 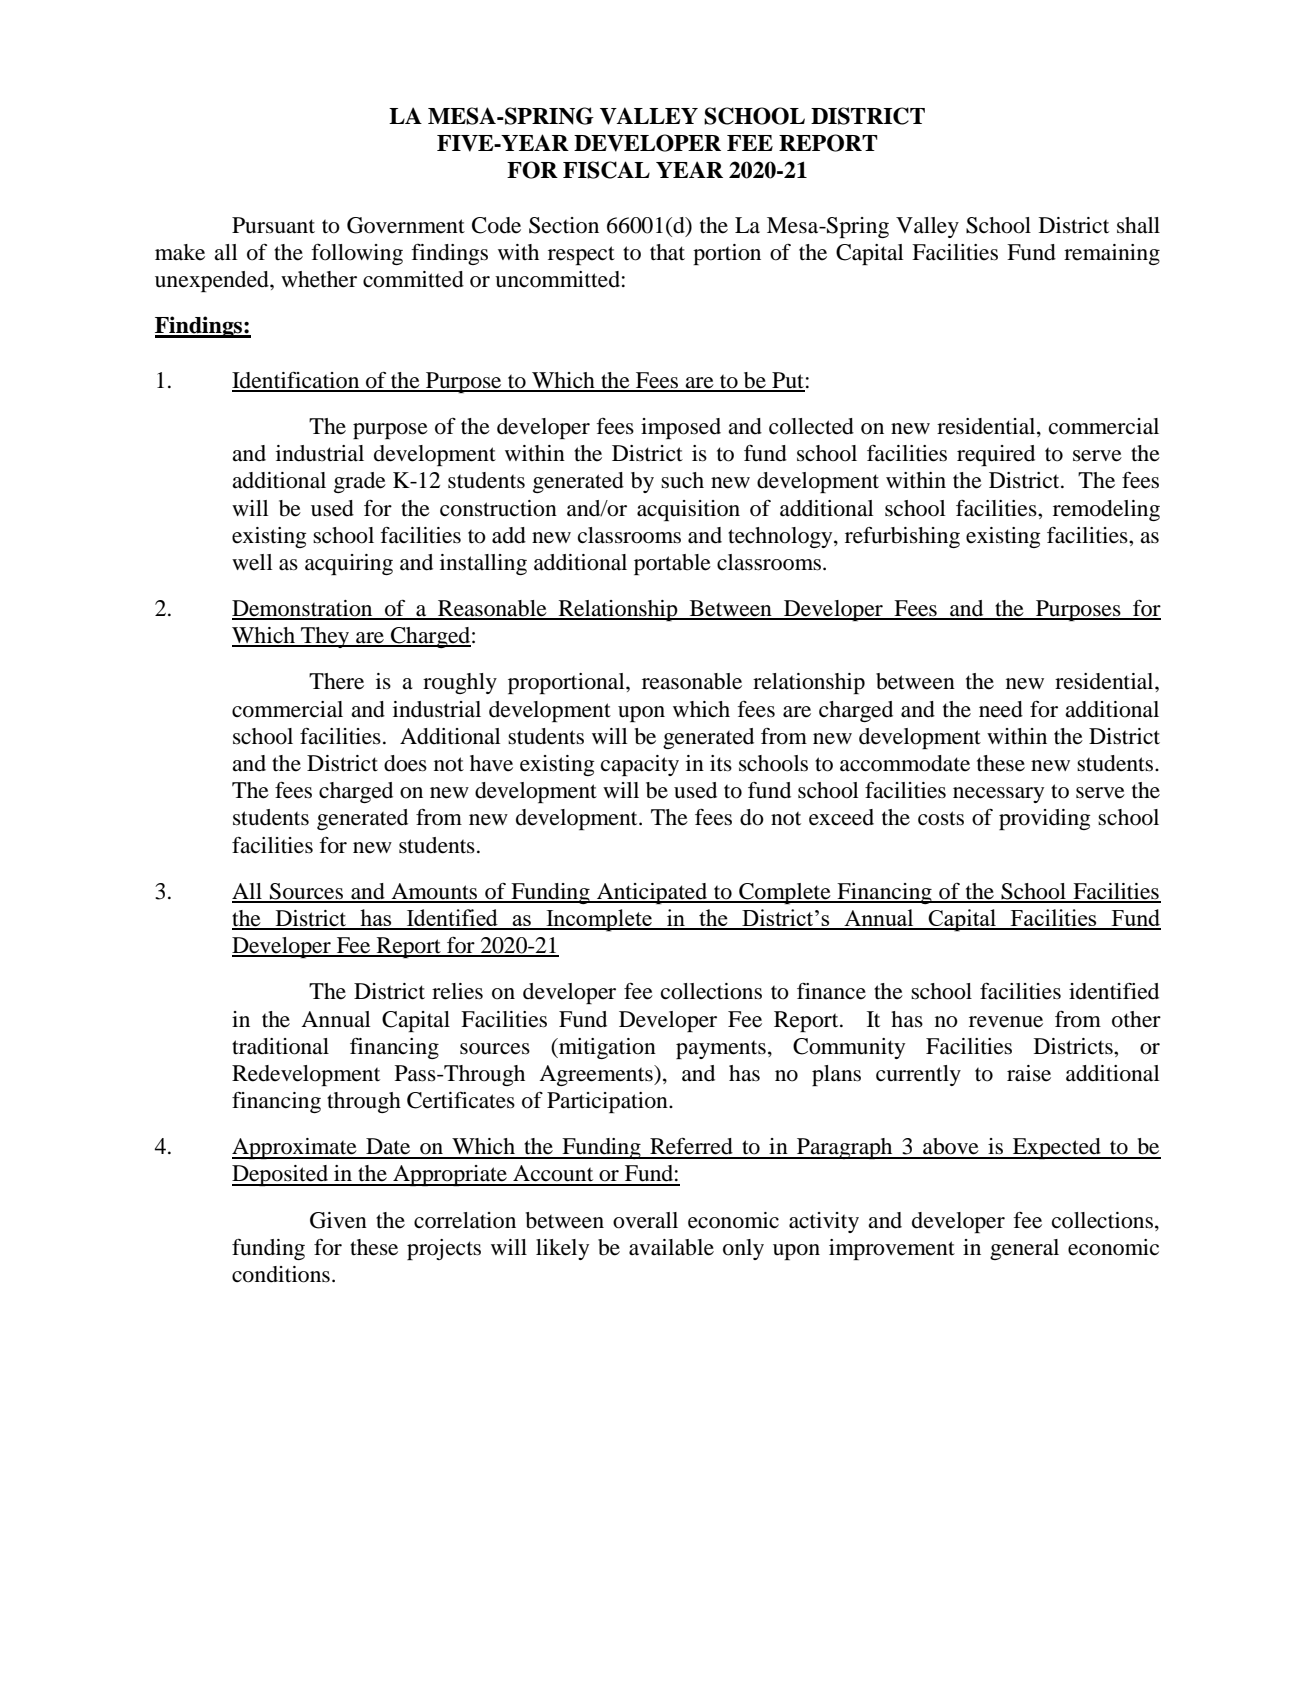 What do you see at coordinates (1045, 819) in the screenshot?
I see `providing` at bounding box center [1045, 819].
